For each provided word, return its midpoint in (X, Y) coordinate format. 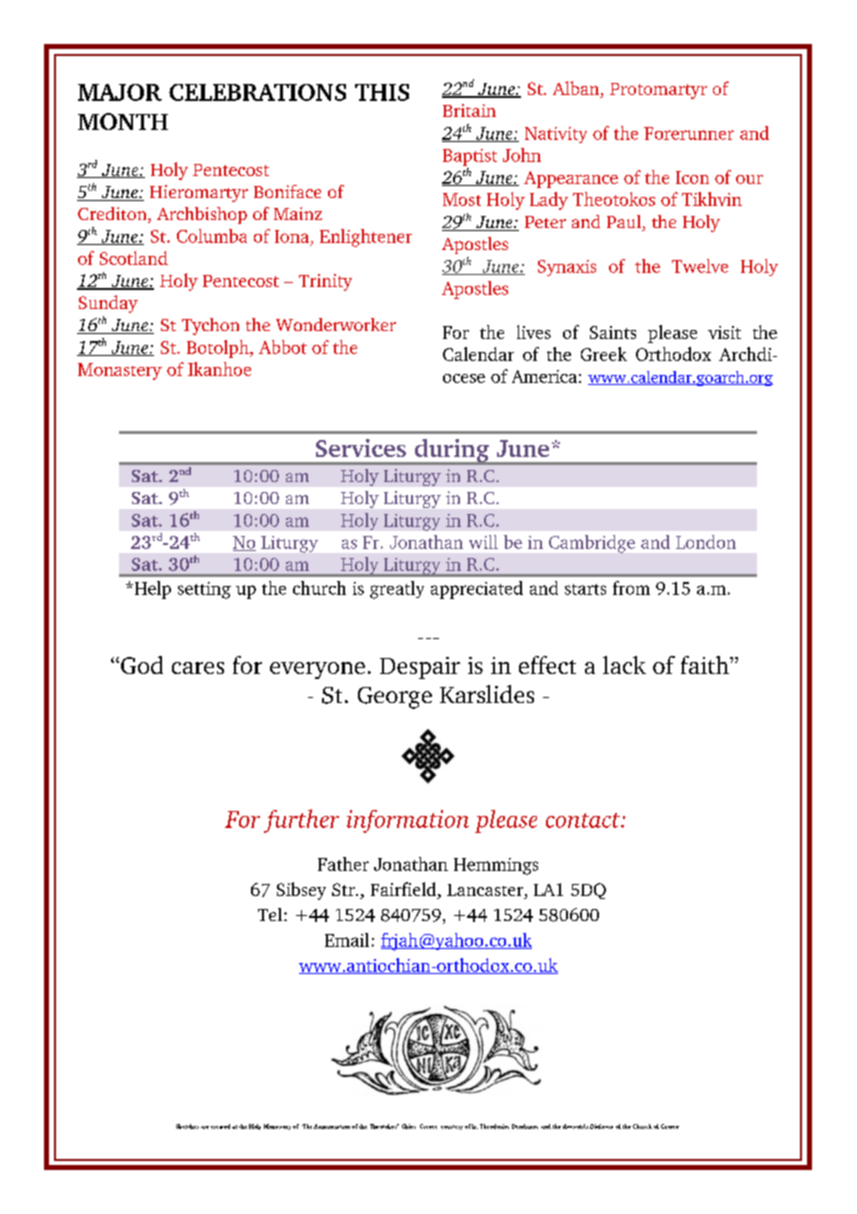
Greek (604, 354)
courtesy (452, 1127)
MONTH (123, 121)
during (452, 452)
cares (198, 668)
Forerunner (689, 133)
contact (584, 820)
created (220, 1126)
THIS (382, 92)
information (408, 821)
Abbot (283, 347)
